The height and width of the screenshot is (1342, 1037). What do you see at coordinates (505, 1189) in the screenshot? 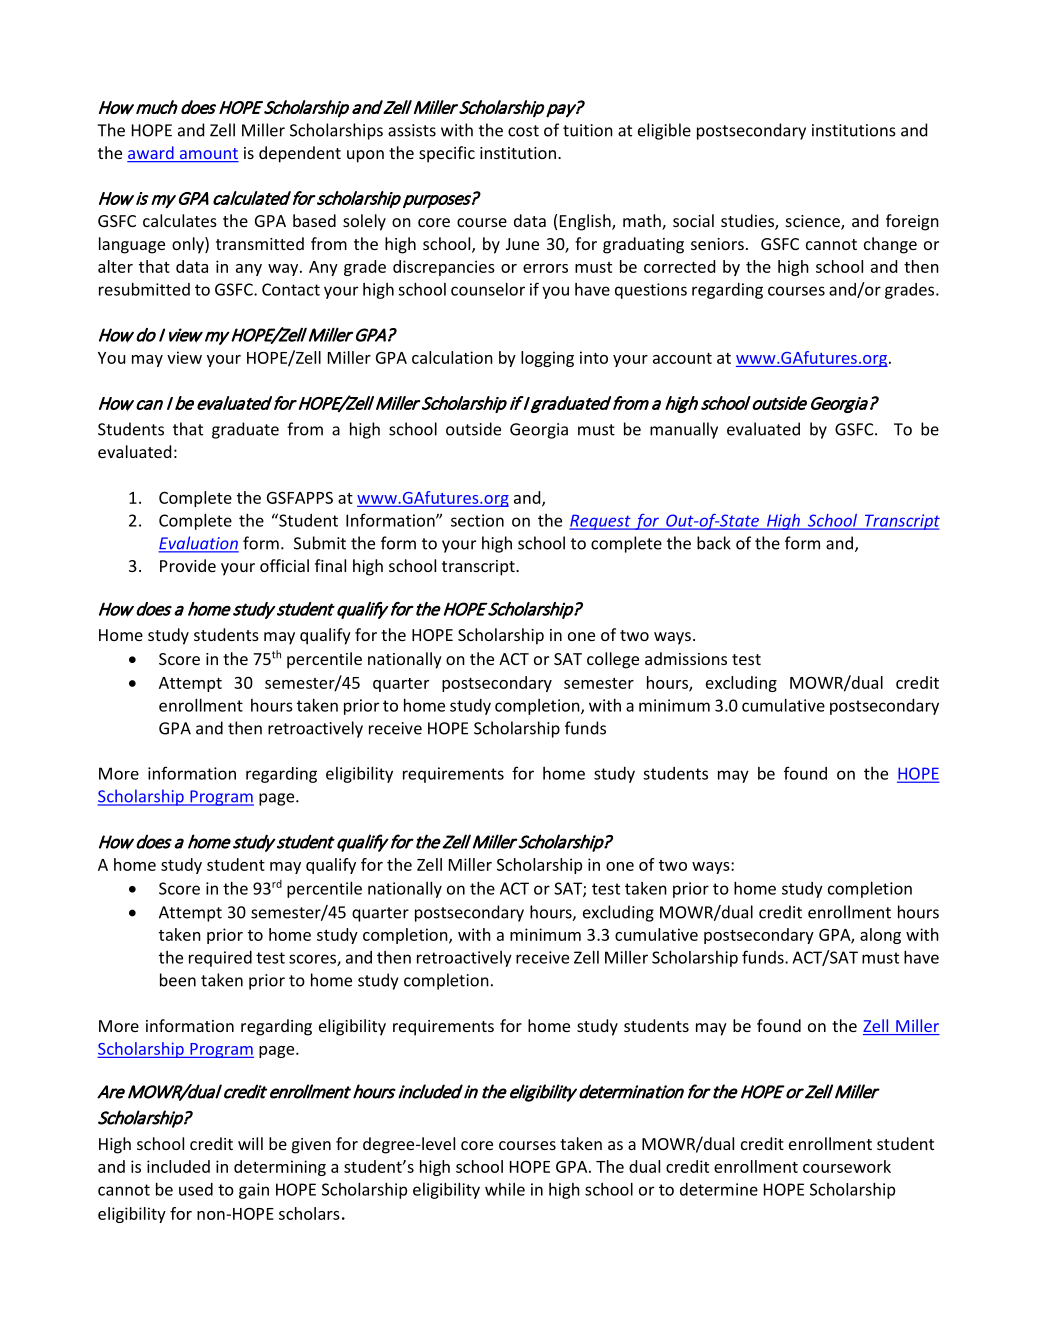
I see `while` at bounding box center [505, 1189].
